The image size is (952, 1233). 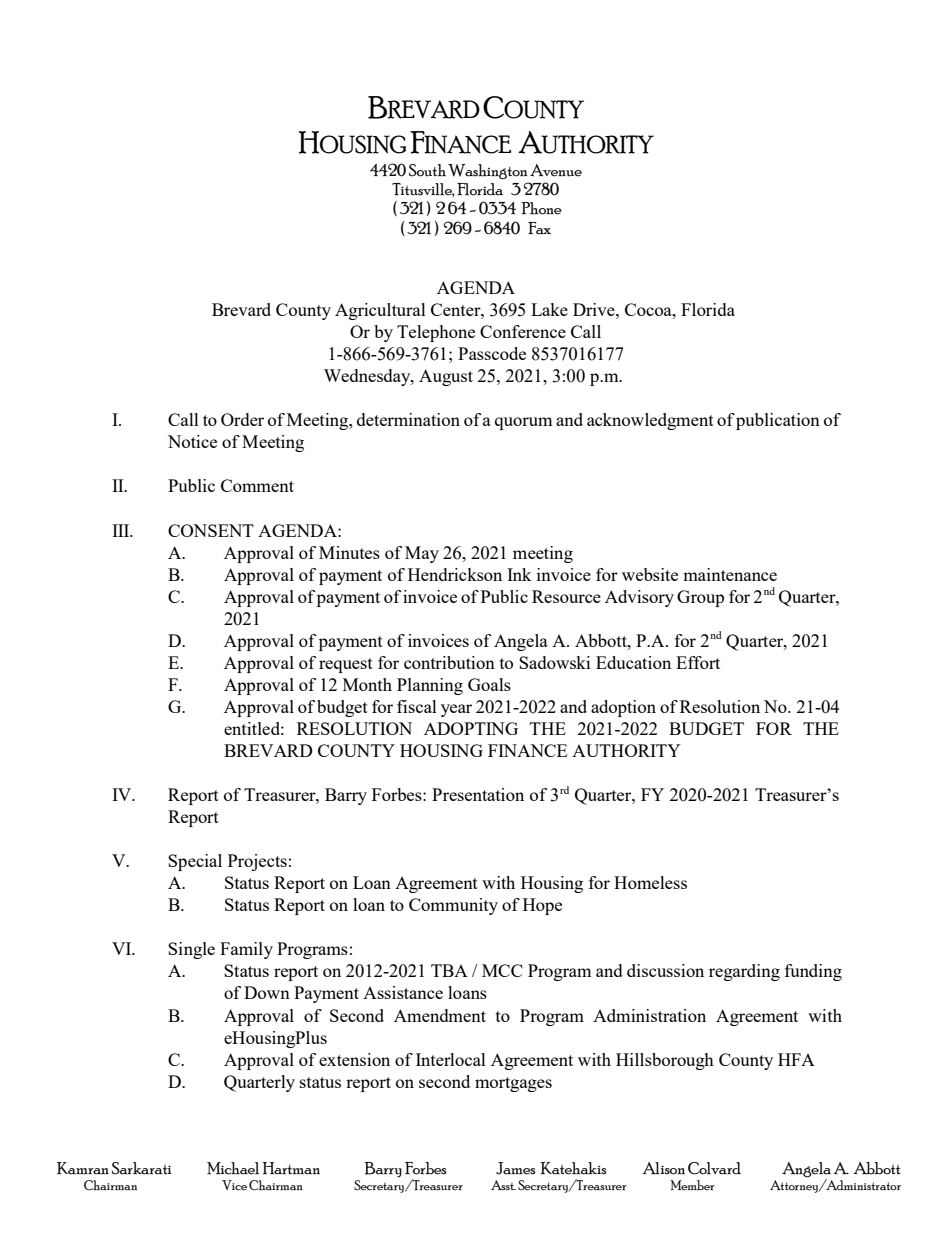 What do you see at coordinates (427, 170) in the screenshot?
I see `South` at bounding box center [427, 170].
